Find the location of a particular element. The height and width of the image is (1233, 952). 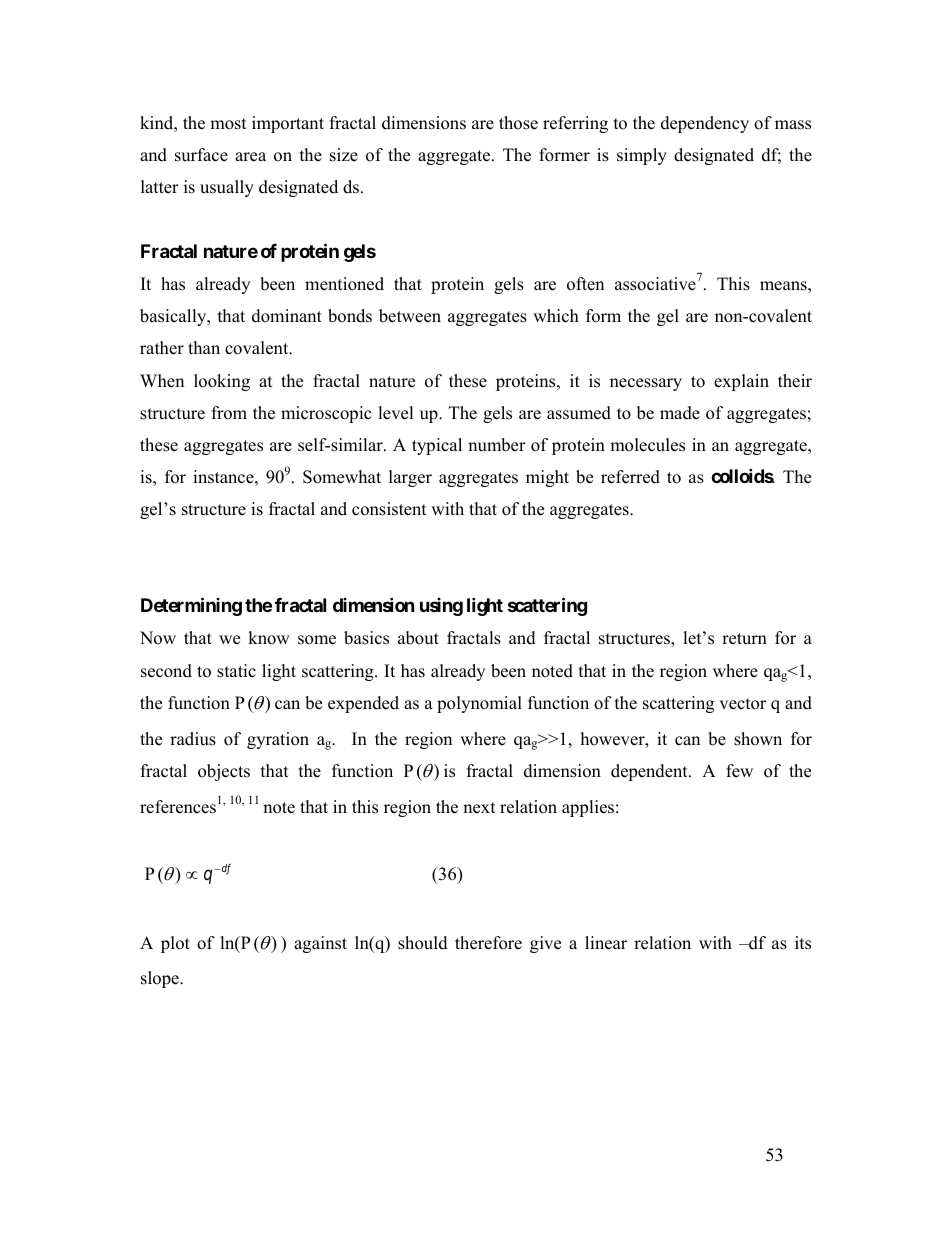

plot is located at coordinates (175, 944).
